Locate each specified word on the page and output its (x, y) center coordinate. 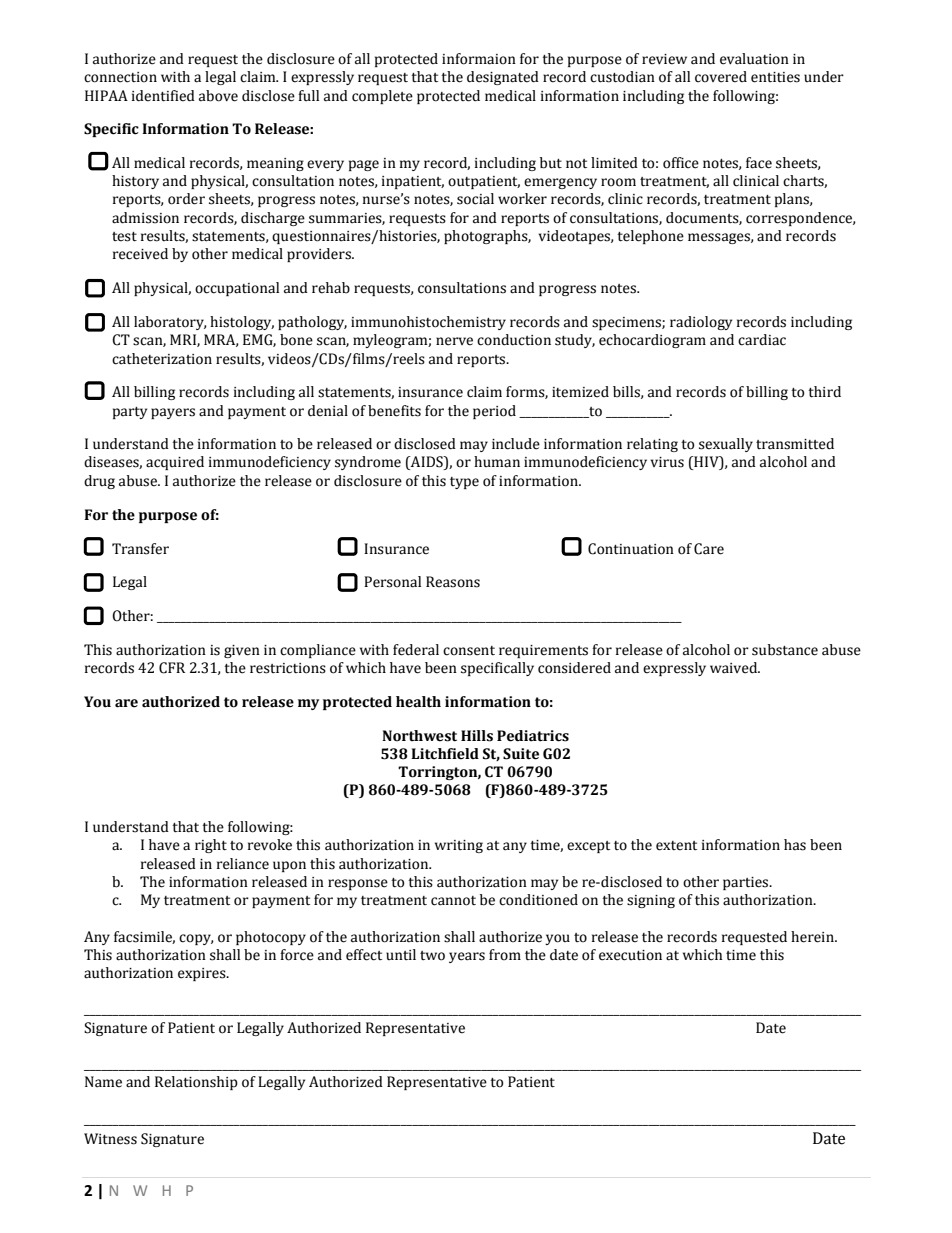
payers (173, 413)
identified (163, 96)
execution (630, 955)
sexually (726, 445)
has (795, 845)
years (467, 957)
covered (721, 77)
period (494, 412)
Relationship (196, 1083)
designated (503, 78)
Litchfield (445, 754)
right (211, 846)
